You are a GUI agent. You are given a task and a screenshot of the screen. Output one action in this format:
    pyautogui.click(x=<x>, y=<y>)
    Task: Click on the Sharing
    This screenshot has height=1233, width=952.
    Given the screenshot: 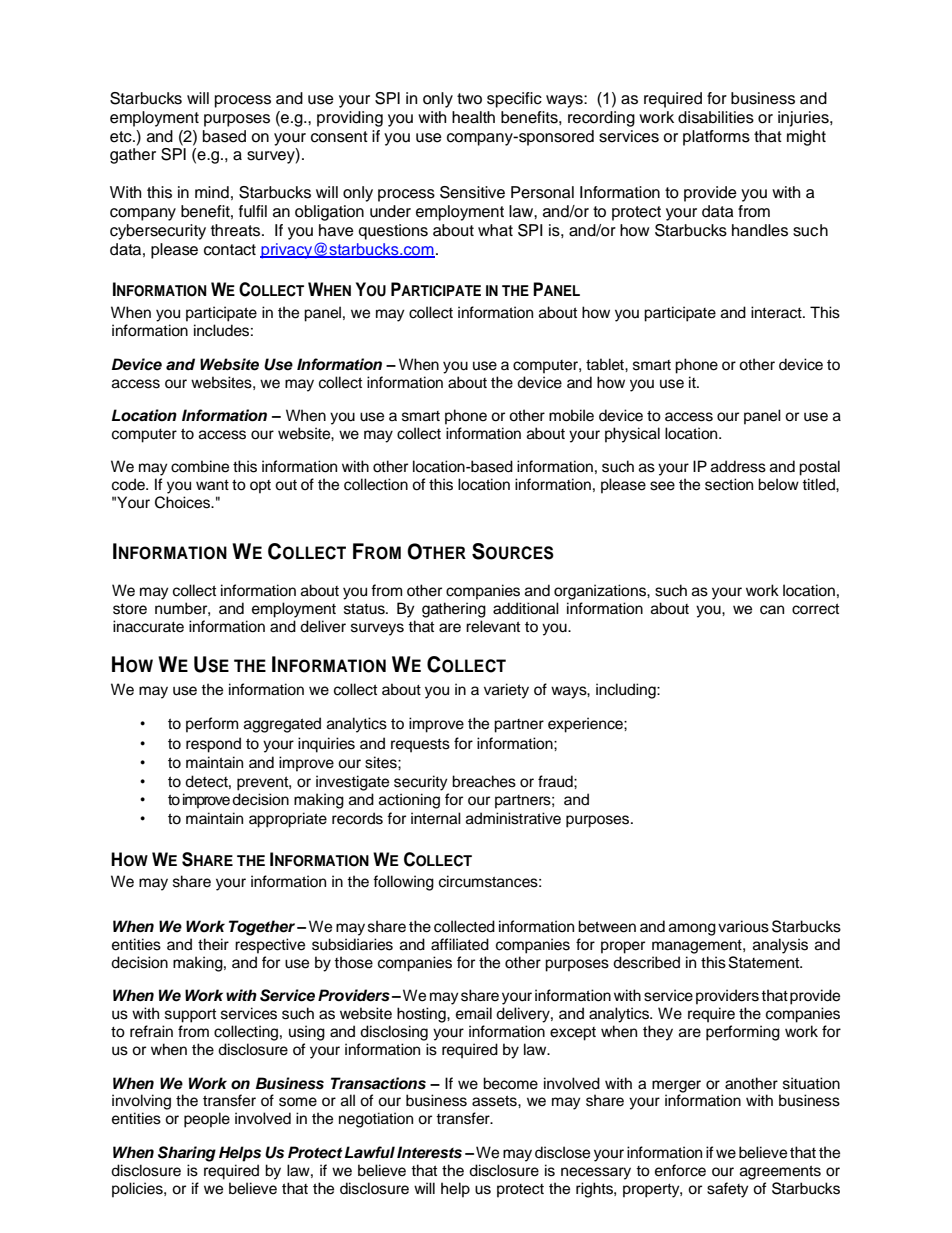 What is the action you would take?
    pyautogui.click(x=187, y=1154)
